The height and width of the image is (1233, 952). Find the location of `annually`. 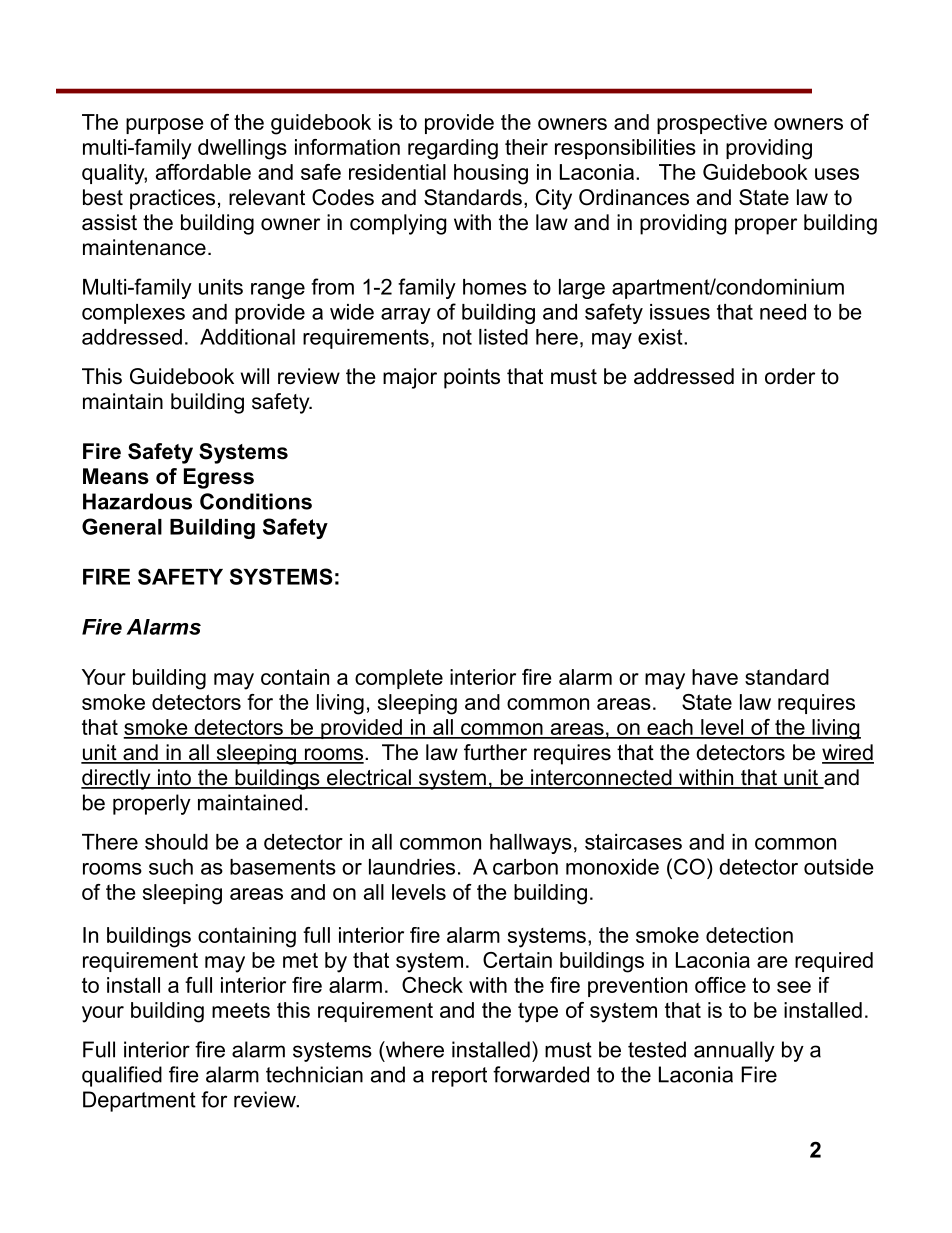

annually is located at coordinates (734, 1051).
